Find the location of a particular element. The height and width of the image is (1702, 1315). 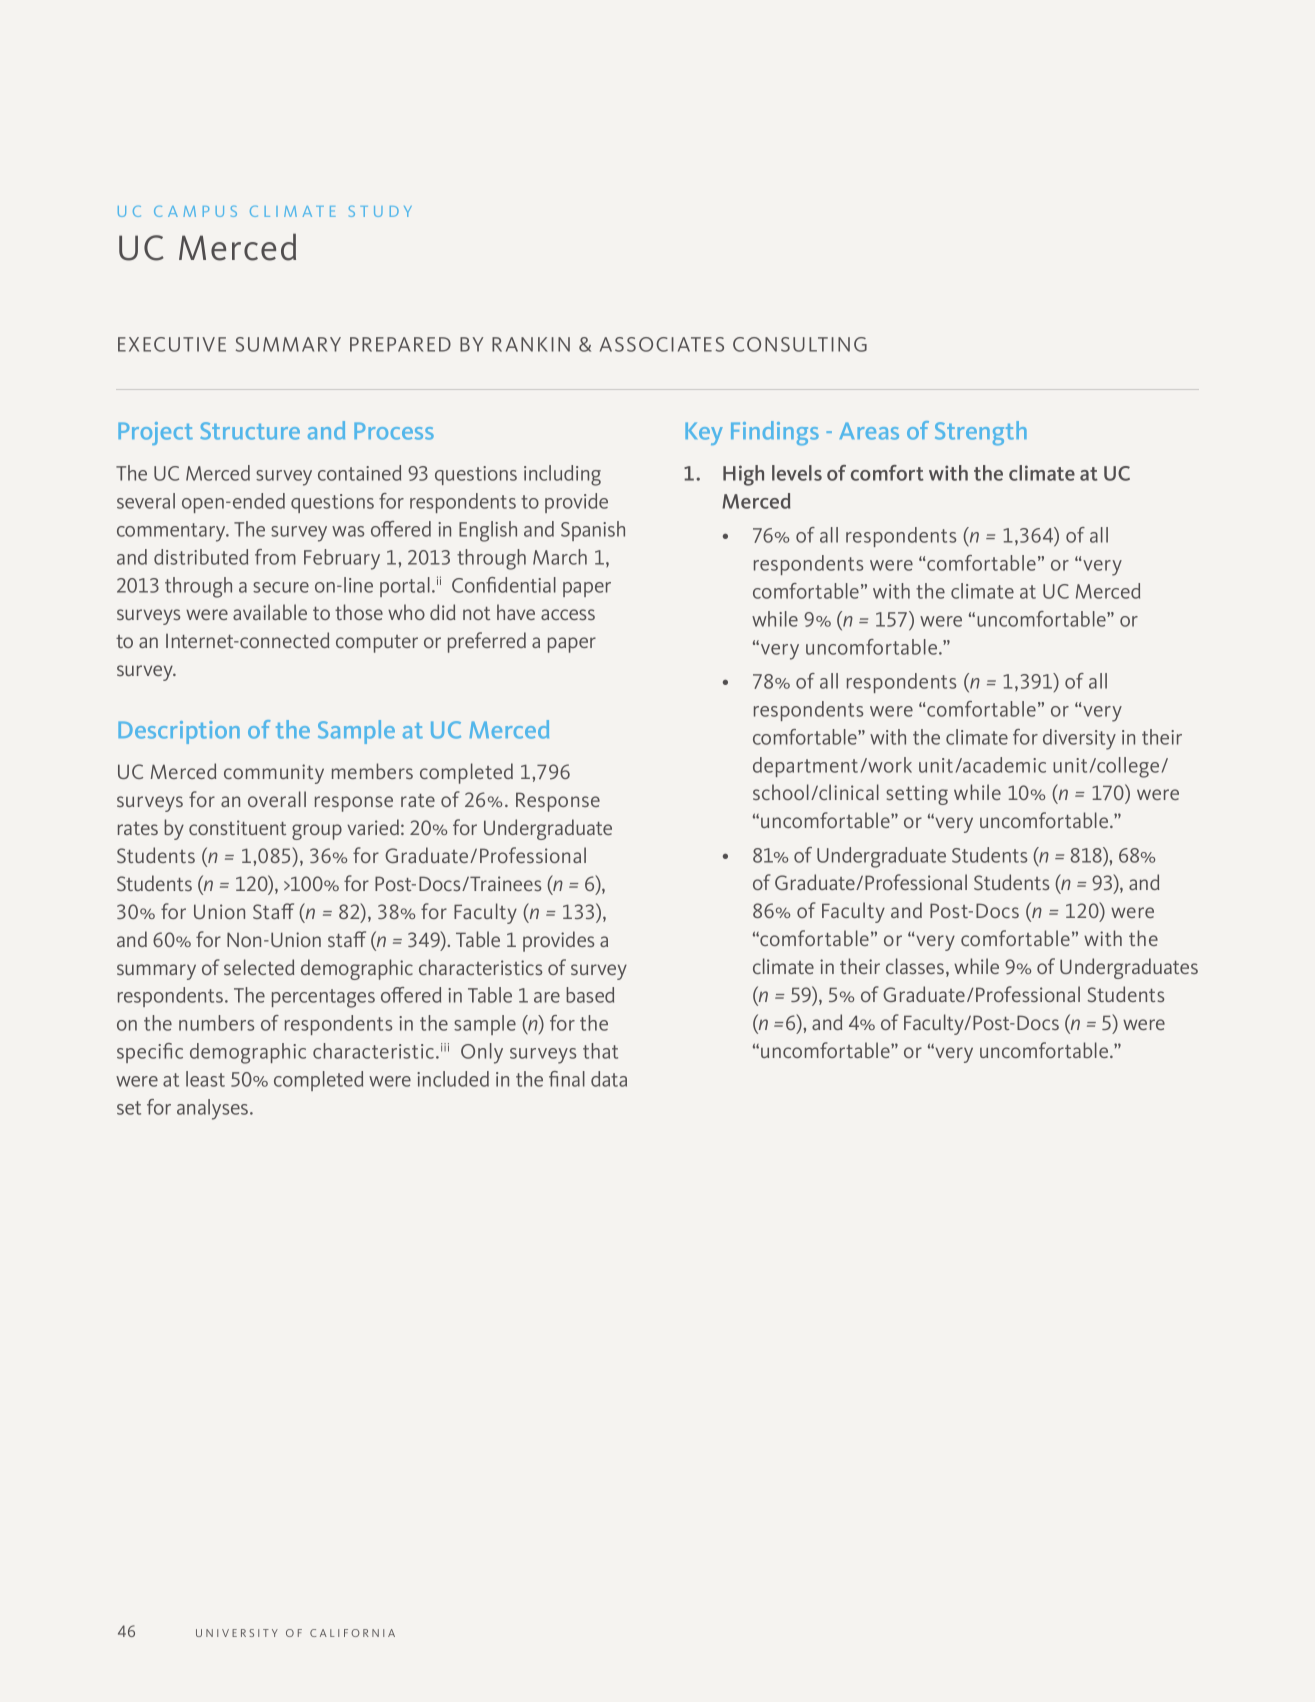

analyses is located at coordinates (214, 1109).
